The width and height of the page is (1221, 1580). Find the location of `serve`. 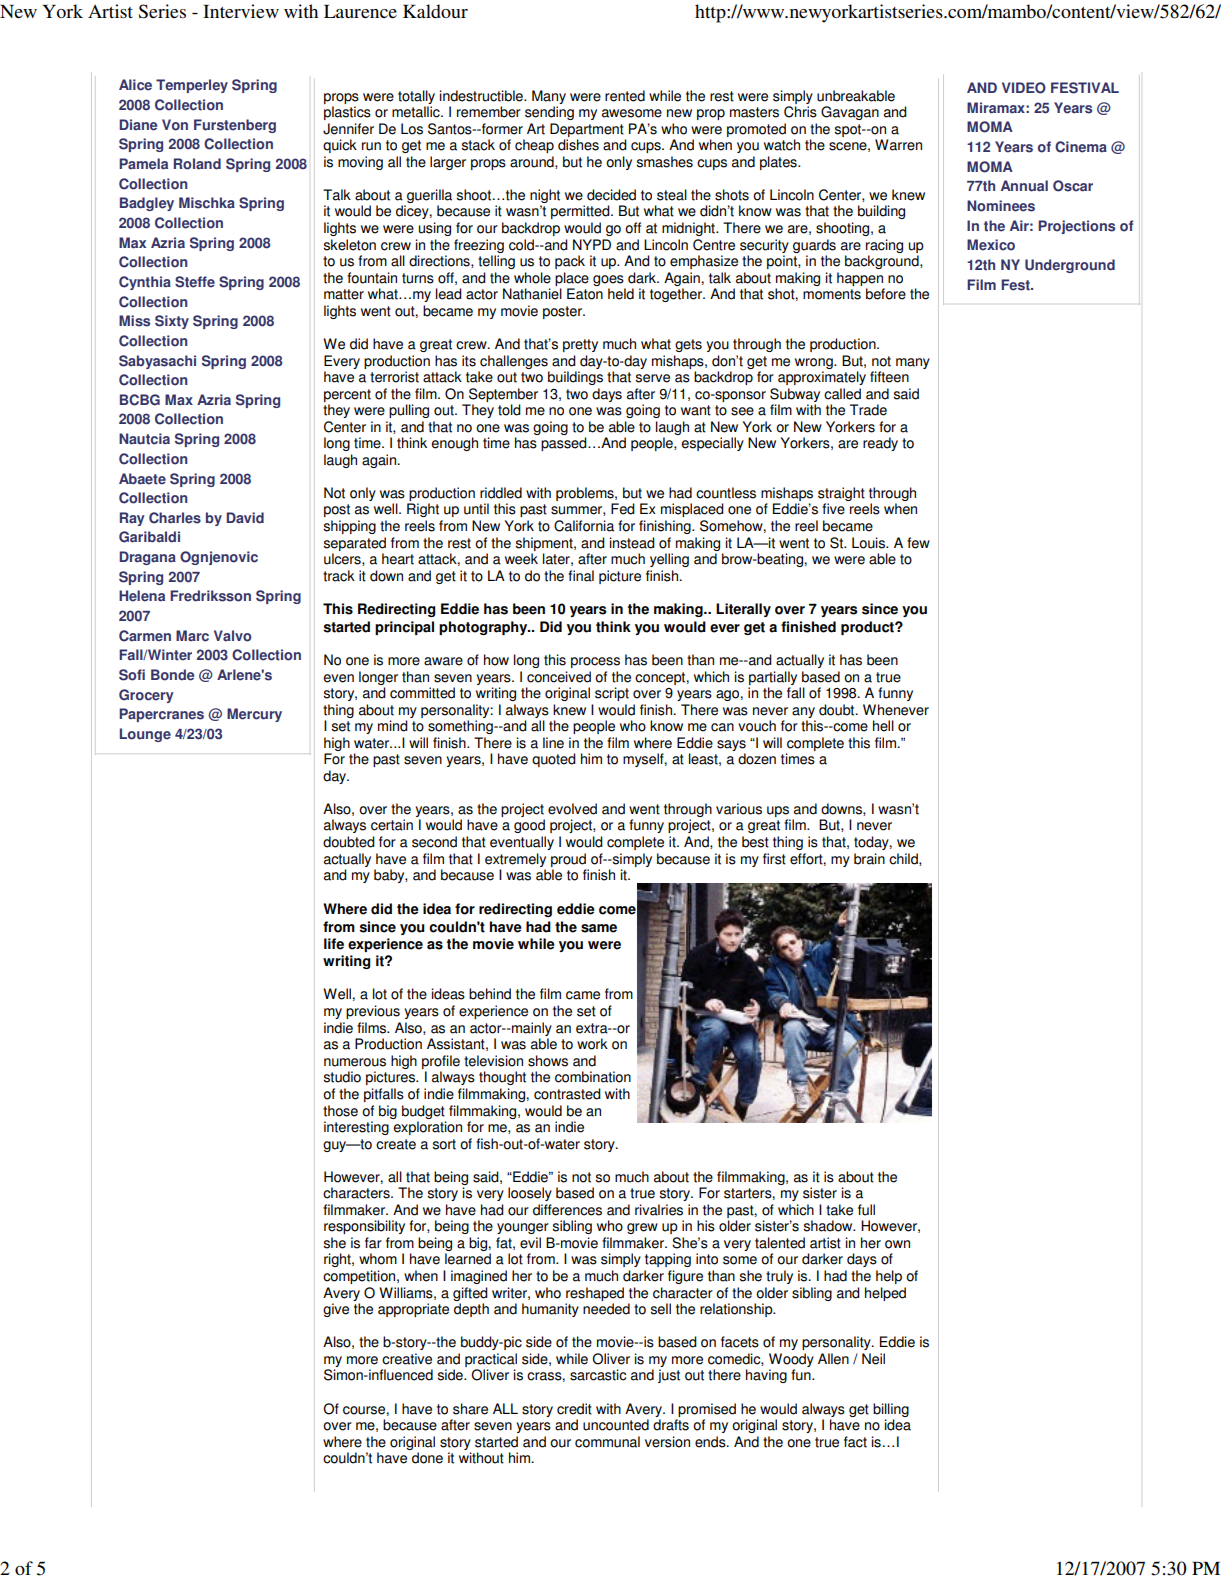

serve is located at coordinates (653, 378).
